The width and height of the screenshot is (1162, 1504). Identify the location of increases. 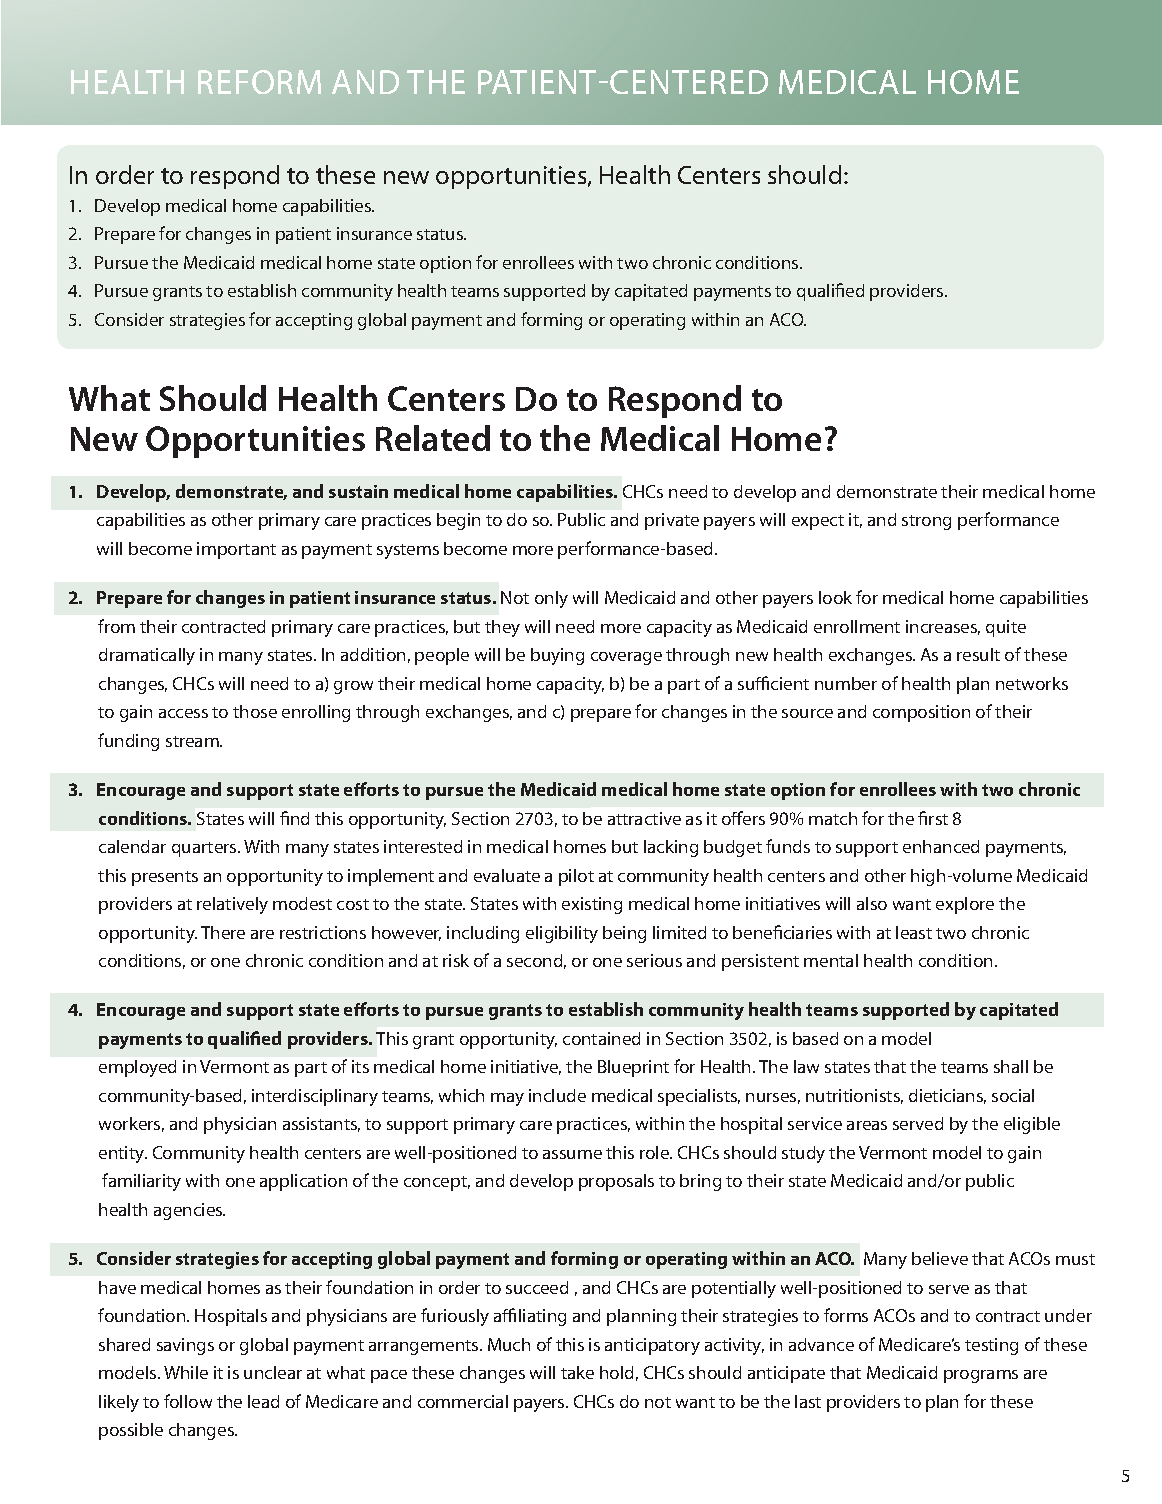
(943, 627).
